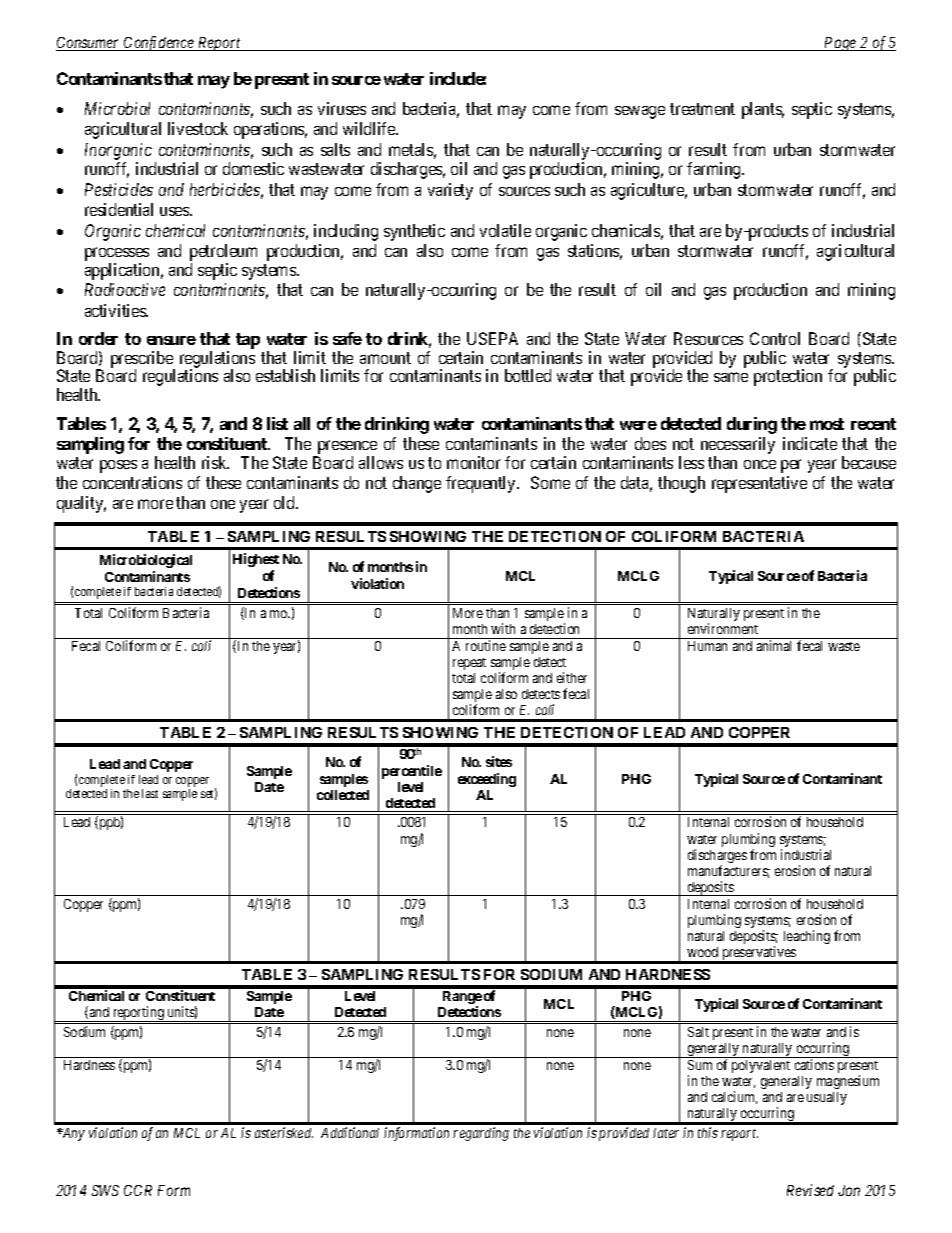 The width and height of the image is (952, 1233). I want to click on plants, so click(763, 110).
